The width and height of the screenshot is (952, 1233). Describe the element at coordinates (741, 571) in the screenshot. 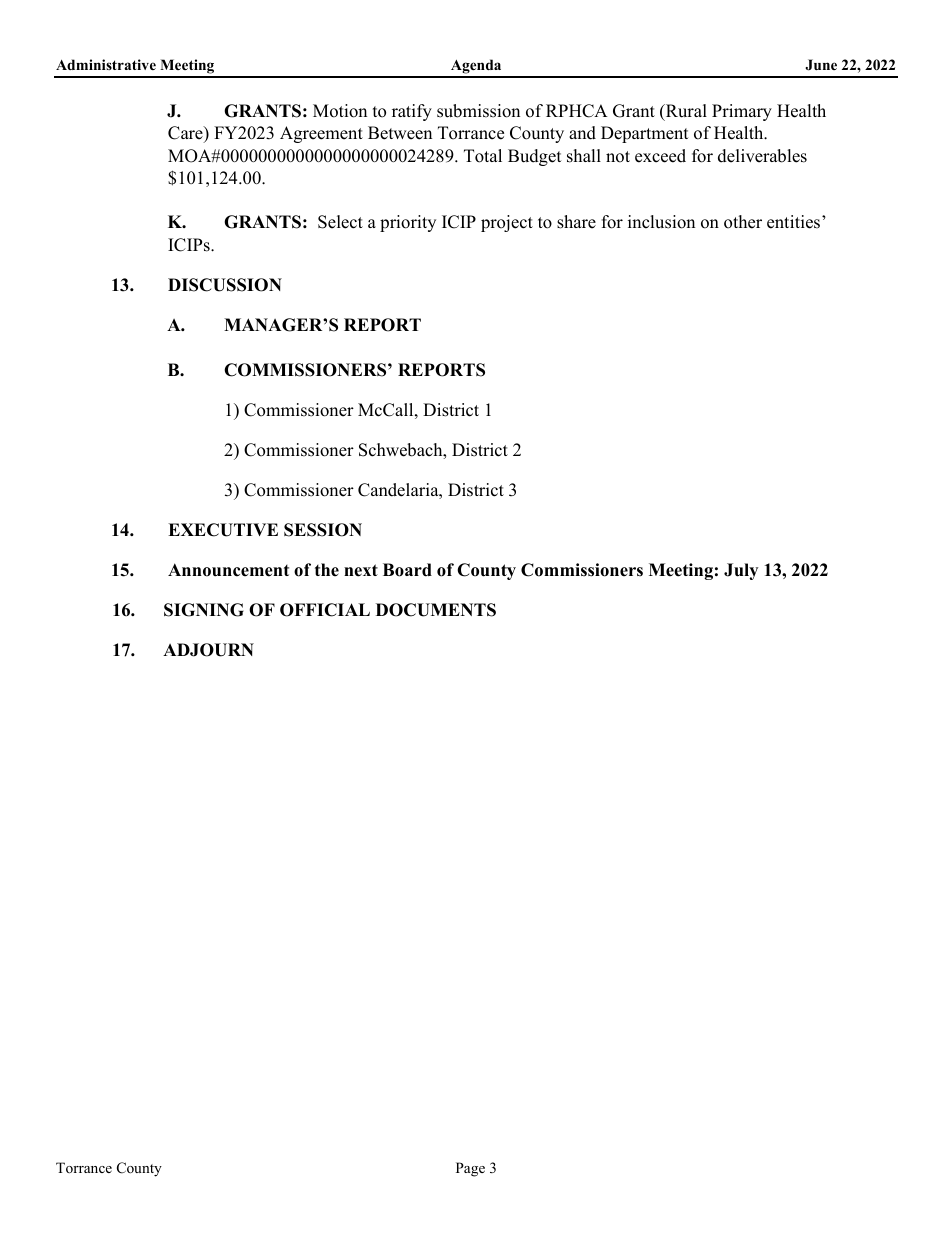

I see `July` at that location.
